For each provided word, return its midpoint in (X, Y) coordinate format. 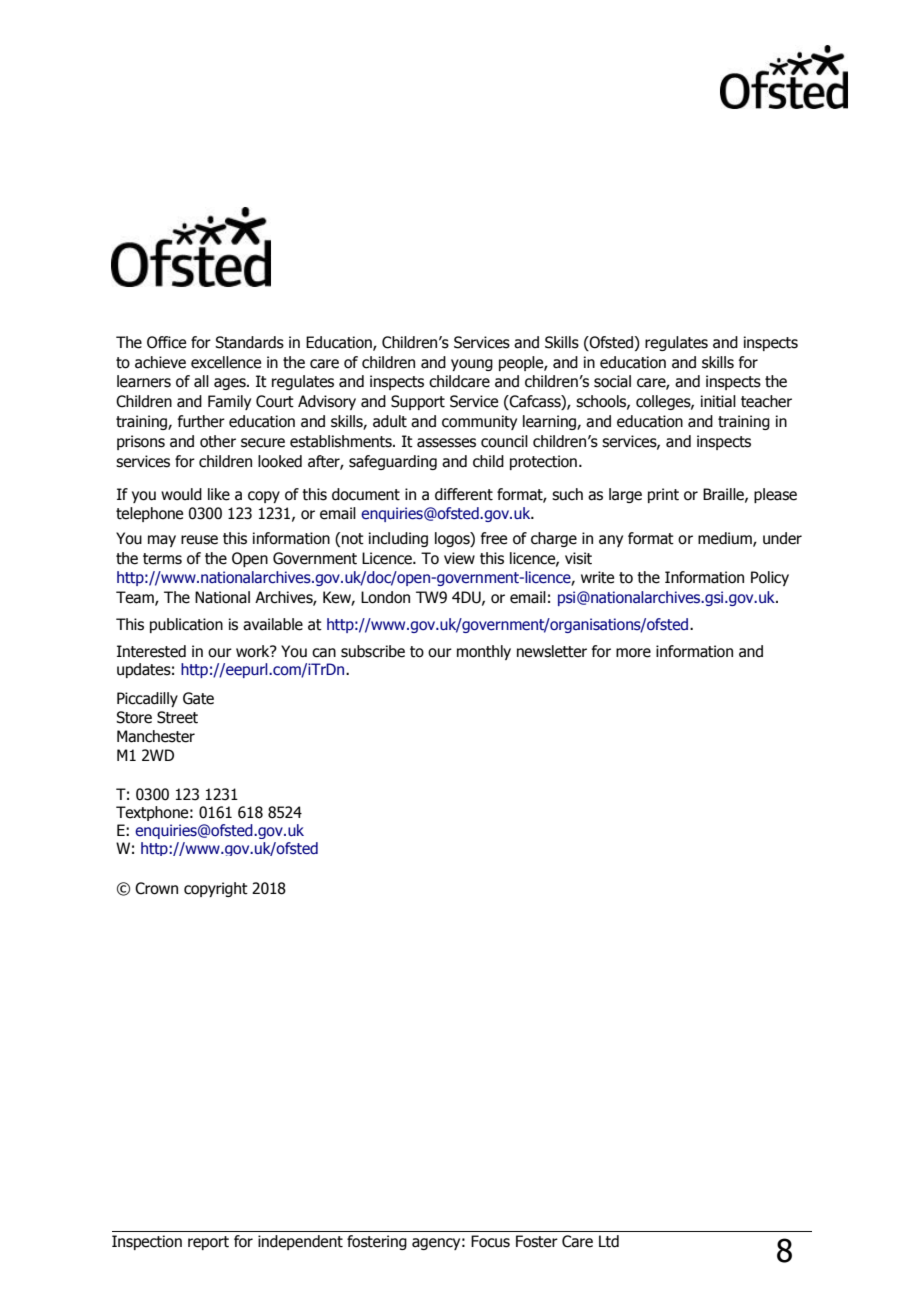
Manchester (156, 736)
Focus (490, 1241)
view (459, 558)
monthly (484, 652)
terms (162, 559)
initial (718, 401)
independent (300, 1242)
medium (726, 539)
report (208, 1243)
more (633, 653)
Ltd (609, 1241)
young (472, 365)
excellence (226, 362)
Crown (156, 888)
